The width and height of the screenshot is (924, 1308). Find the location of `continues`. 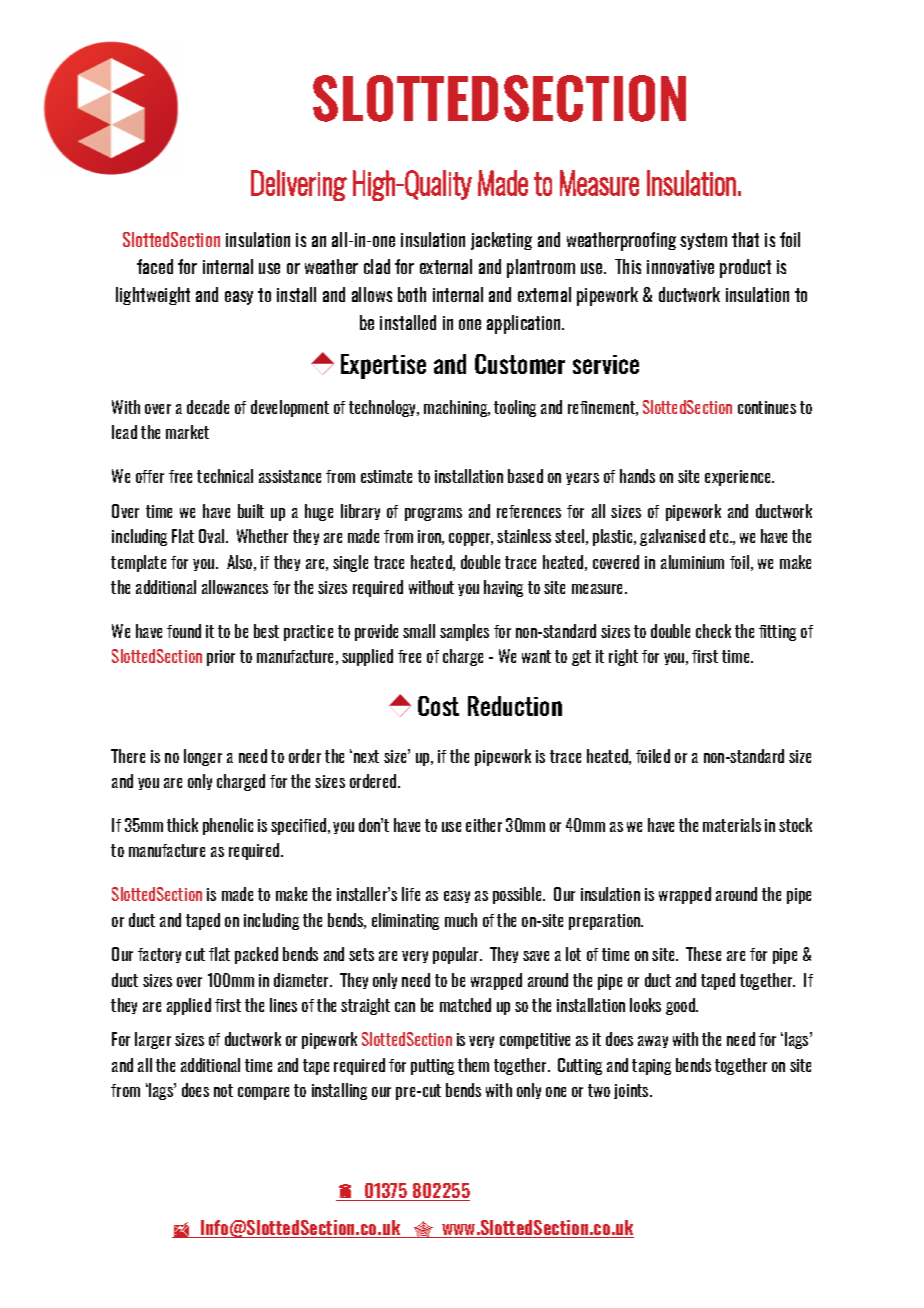

continues is located at coordinates (767, 407).
